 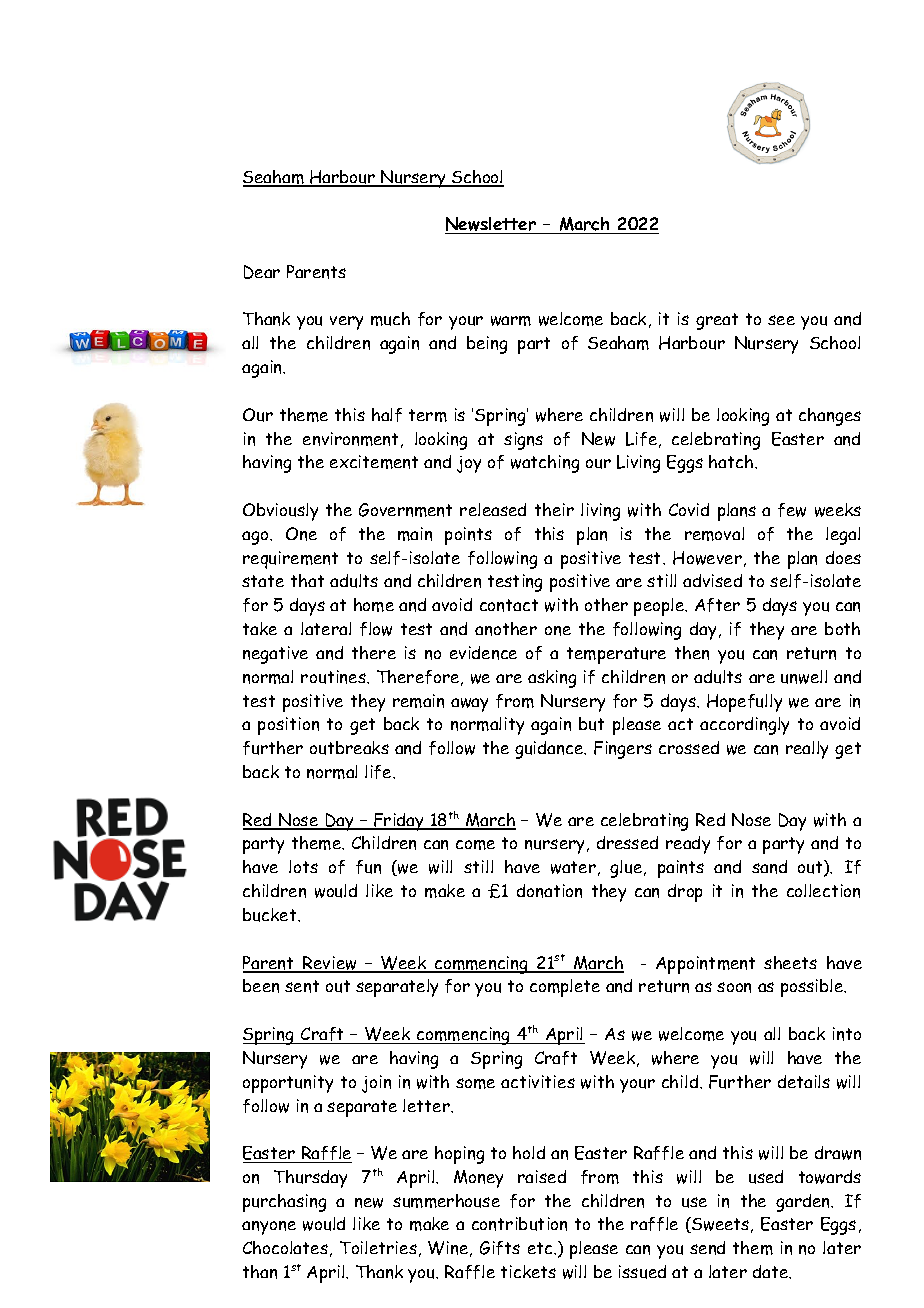 What do you see at coordinates (549, 891) in the document?
I see `donation` at bounding box center [549, 891].
